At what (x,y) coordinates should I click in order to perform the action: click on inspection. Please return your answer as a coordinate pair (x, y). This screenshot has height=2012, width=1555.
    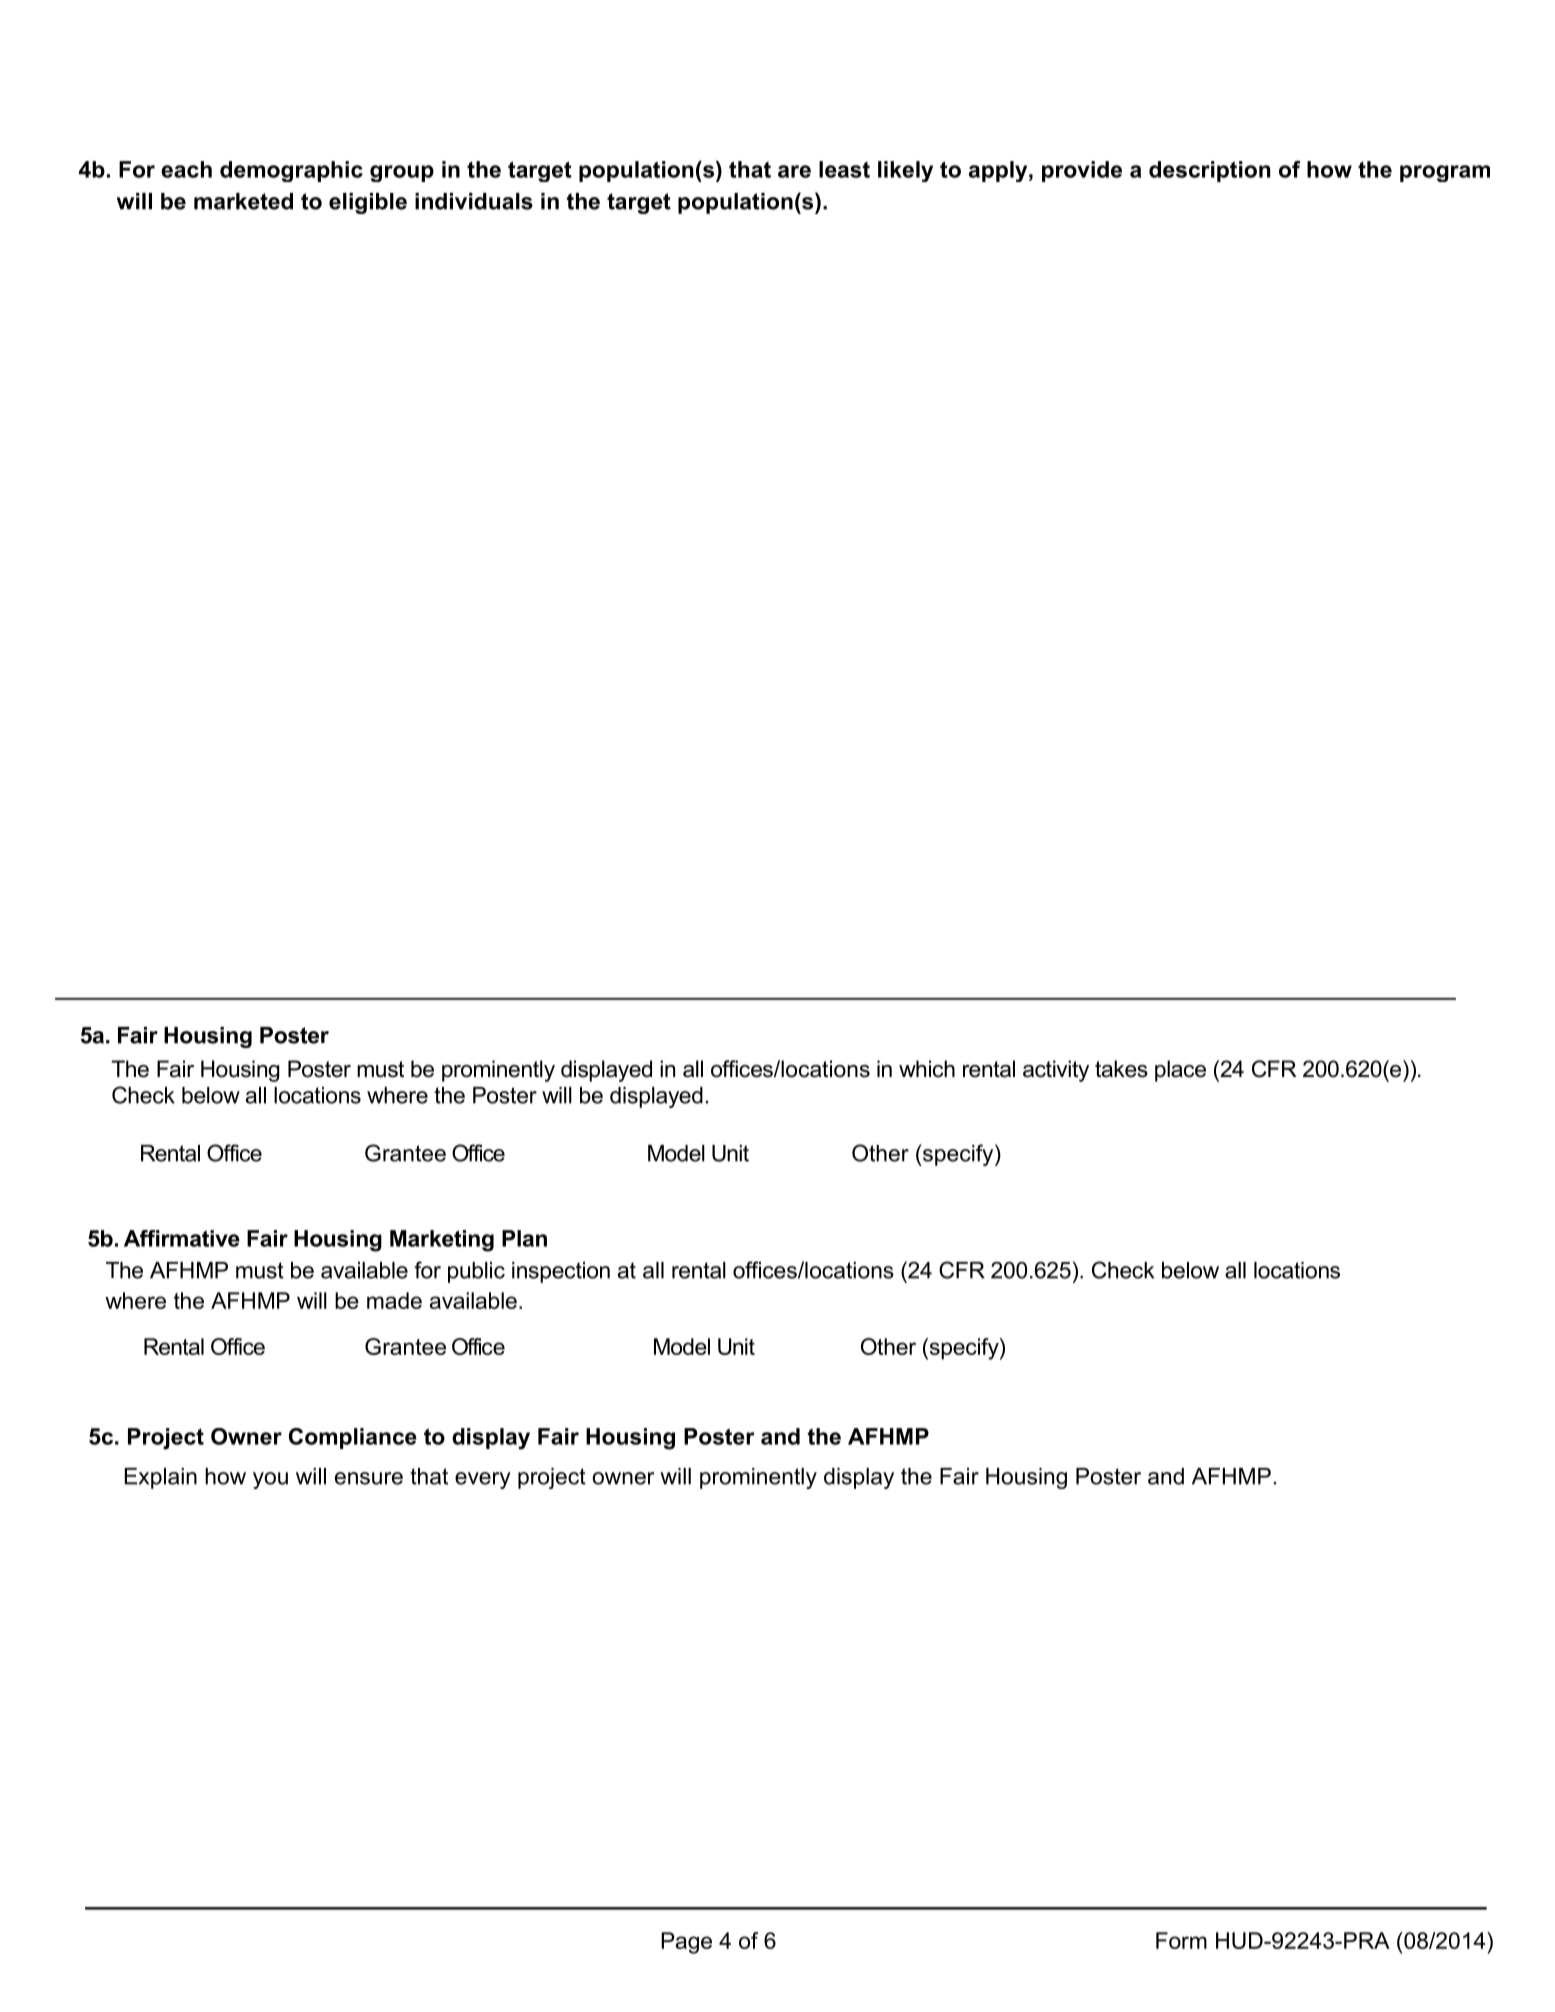
    Looking at the image, I should click on (561, 1272).
